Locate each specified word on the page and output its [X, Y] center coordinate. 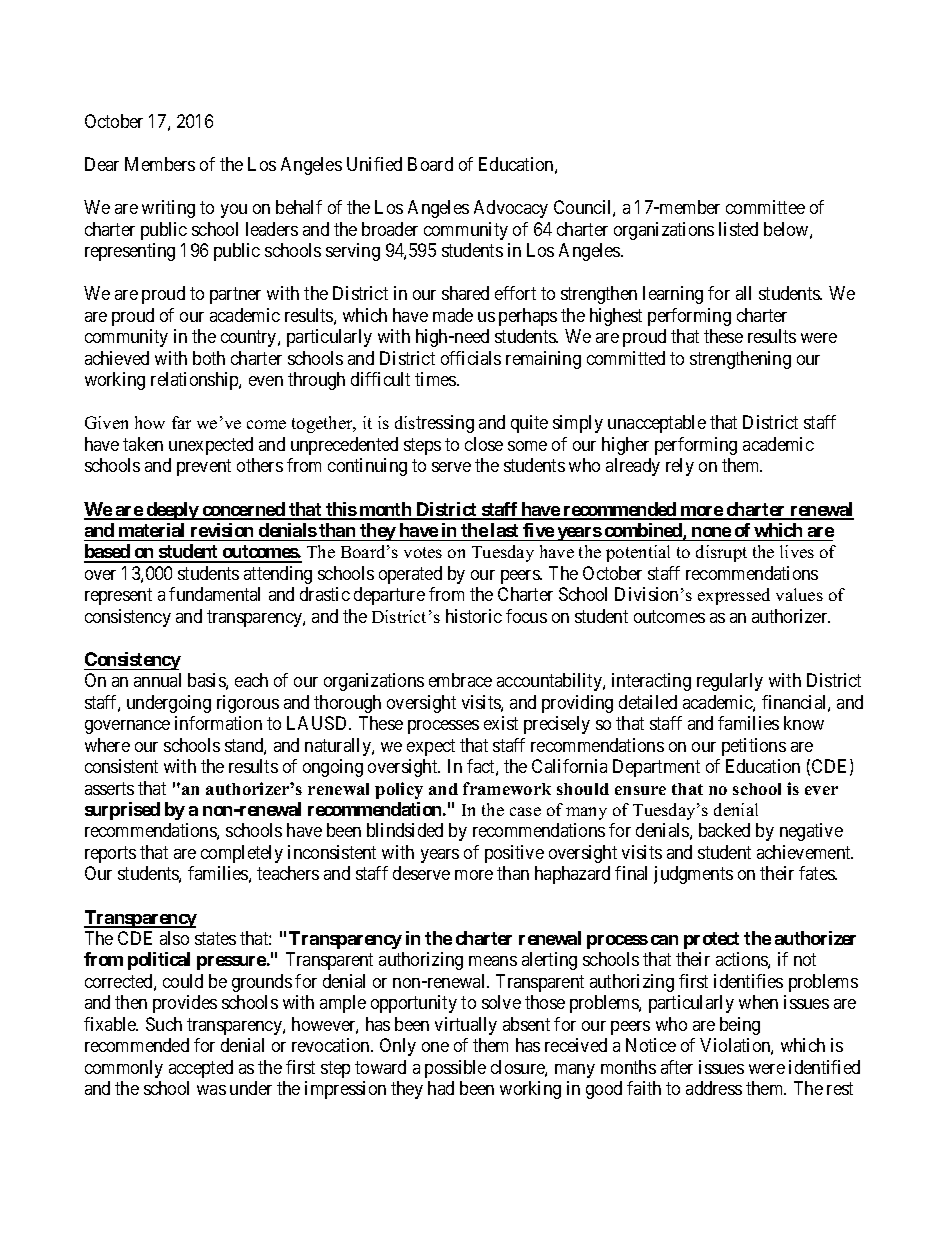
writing [168, 209]
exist [501, 723]
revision [222, 530]
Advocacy [511, 209]
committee [765, 207]
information [218, 723]
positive [514, 854]
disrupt [721, 553]
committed [626, 358]
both [209, 358]
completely [242, 854]
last [504, 530]
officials [471, 358]
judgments [693, 875]
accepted [201, 1069]
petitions [754, 747]
